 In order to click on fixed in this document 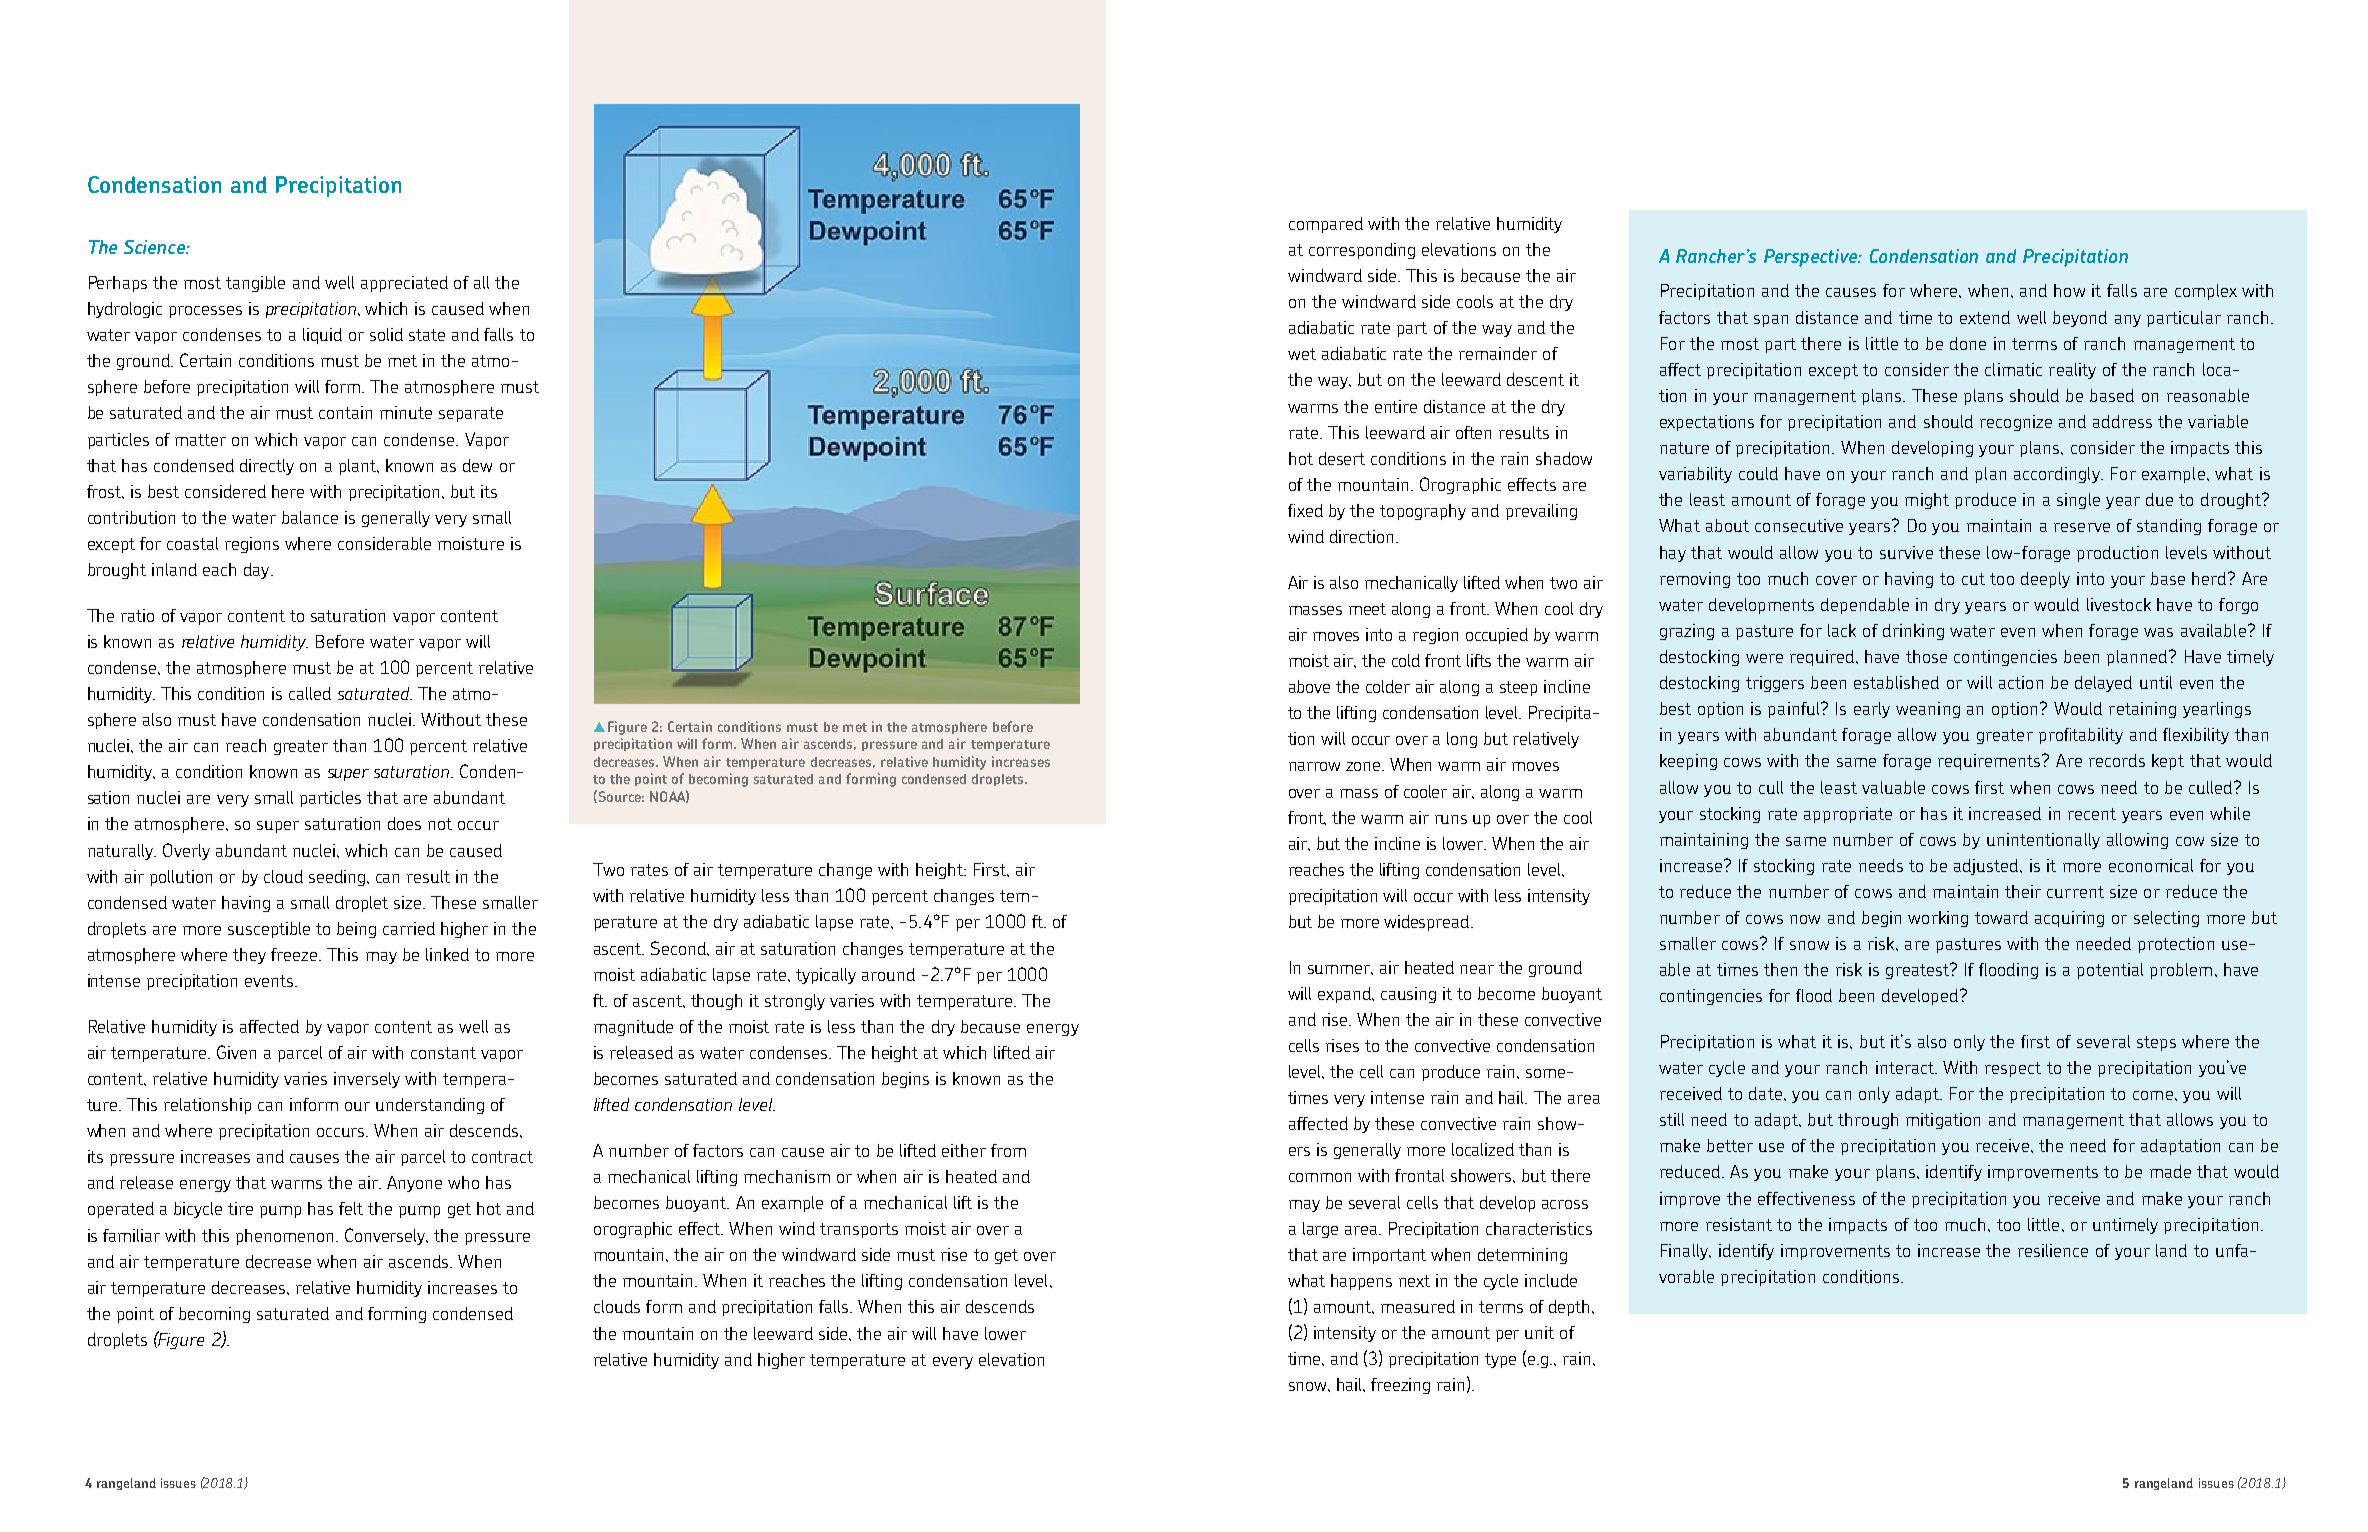, I will do `click(1305, 510)`.
